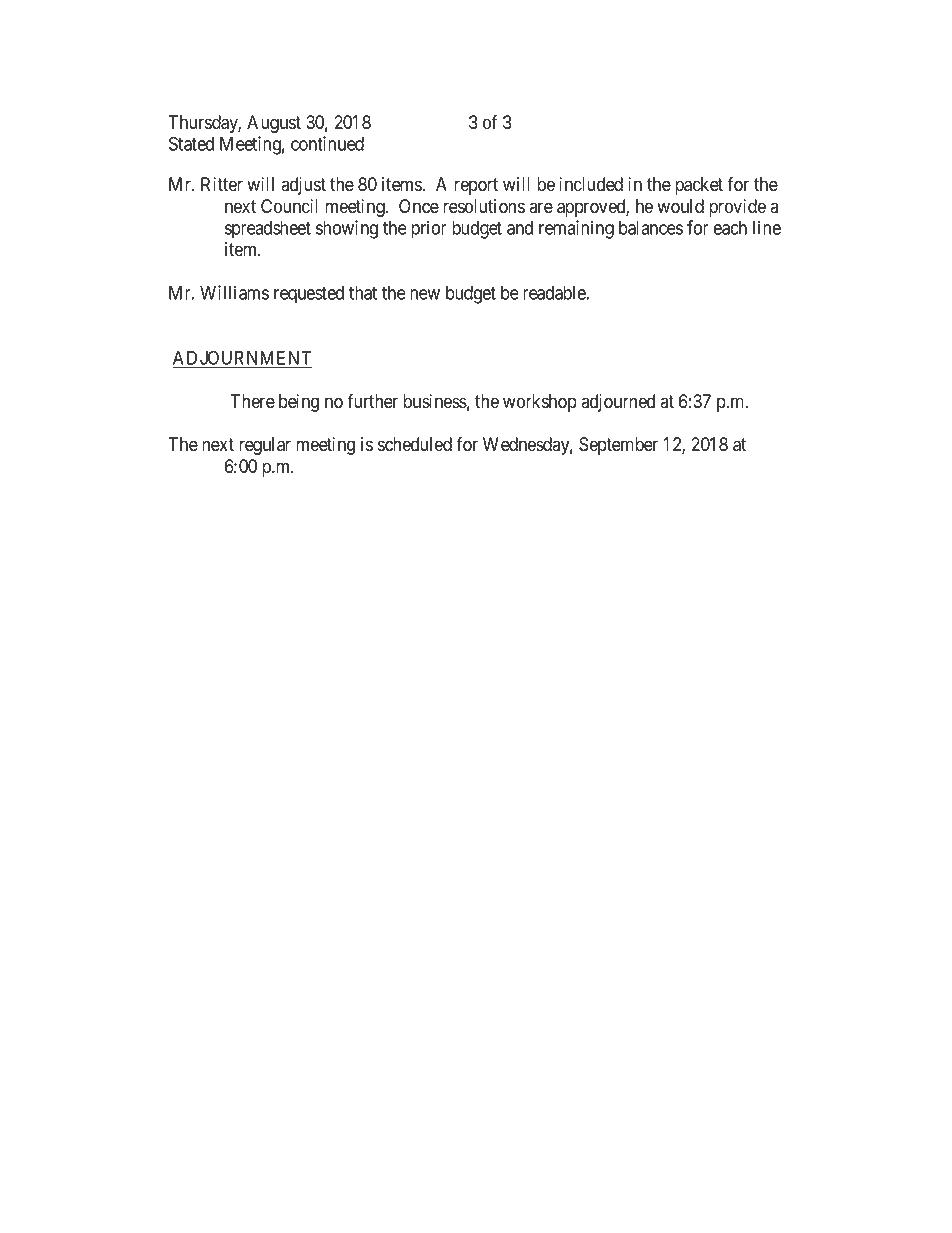 The width and height of the image is (952, 1233). Describe the element at coordinates (289, 206) in the image. I see `Council` at that location.
